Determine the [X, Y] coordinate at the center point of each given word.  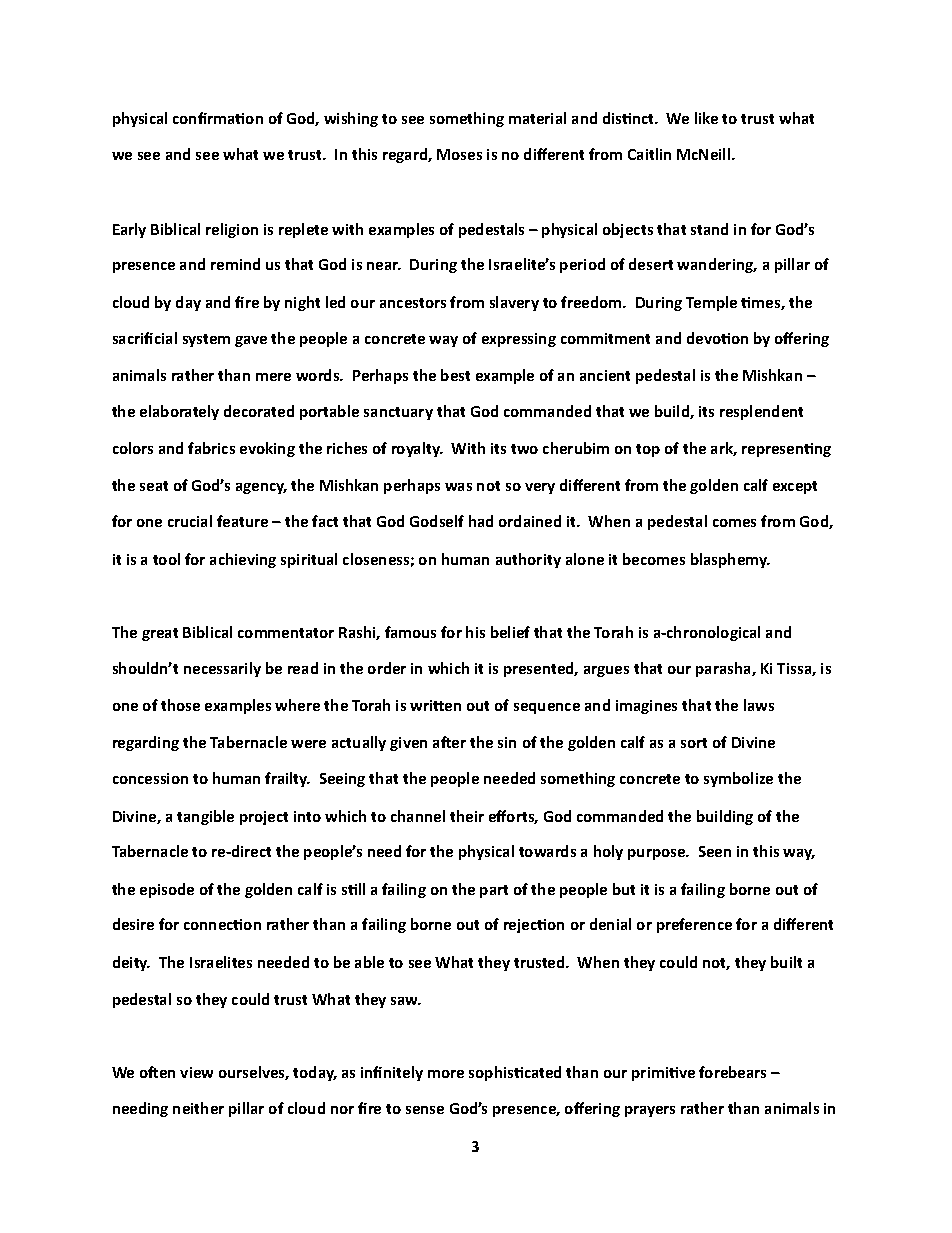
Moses [459, 154]
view [196, 1072]
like [706, 118]
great [160, 634]
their [467, 816]
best [455, 375]
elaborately [179, 412]
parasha [724, 669]
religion [232, 230]
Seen [715, 851]
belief [510, 632]
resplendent [761, 412]
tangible [205, 817]
